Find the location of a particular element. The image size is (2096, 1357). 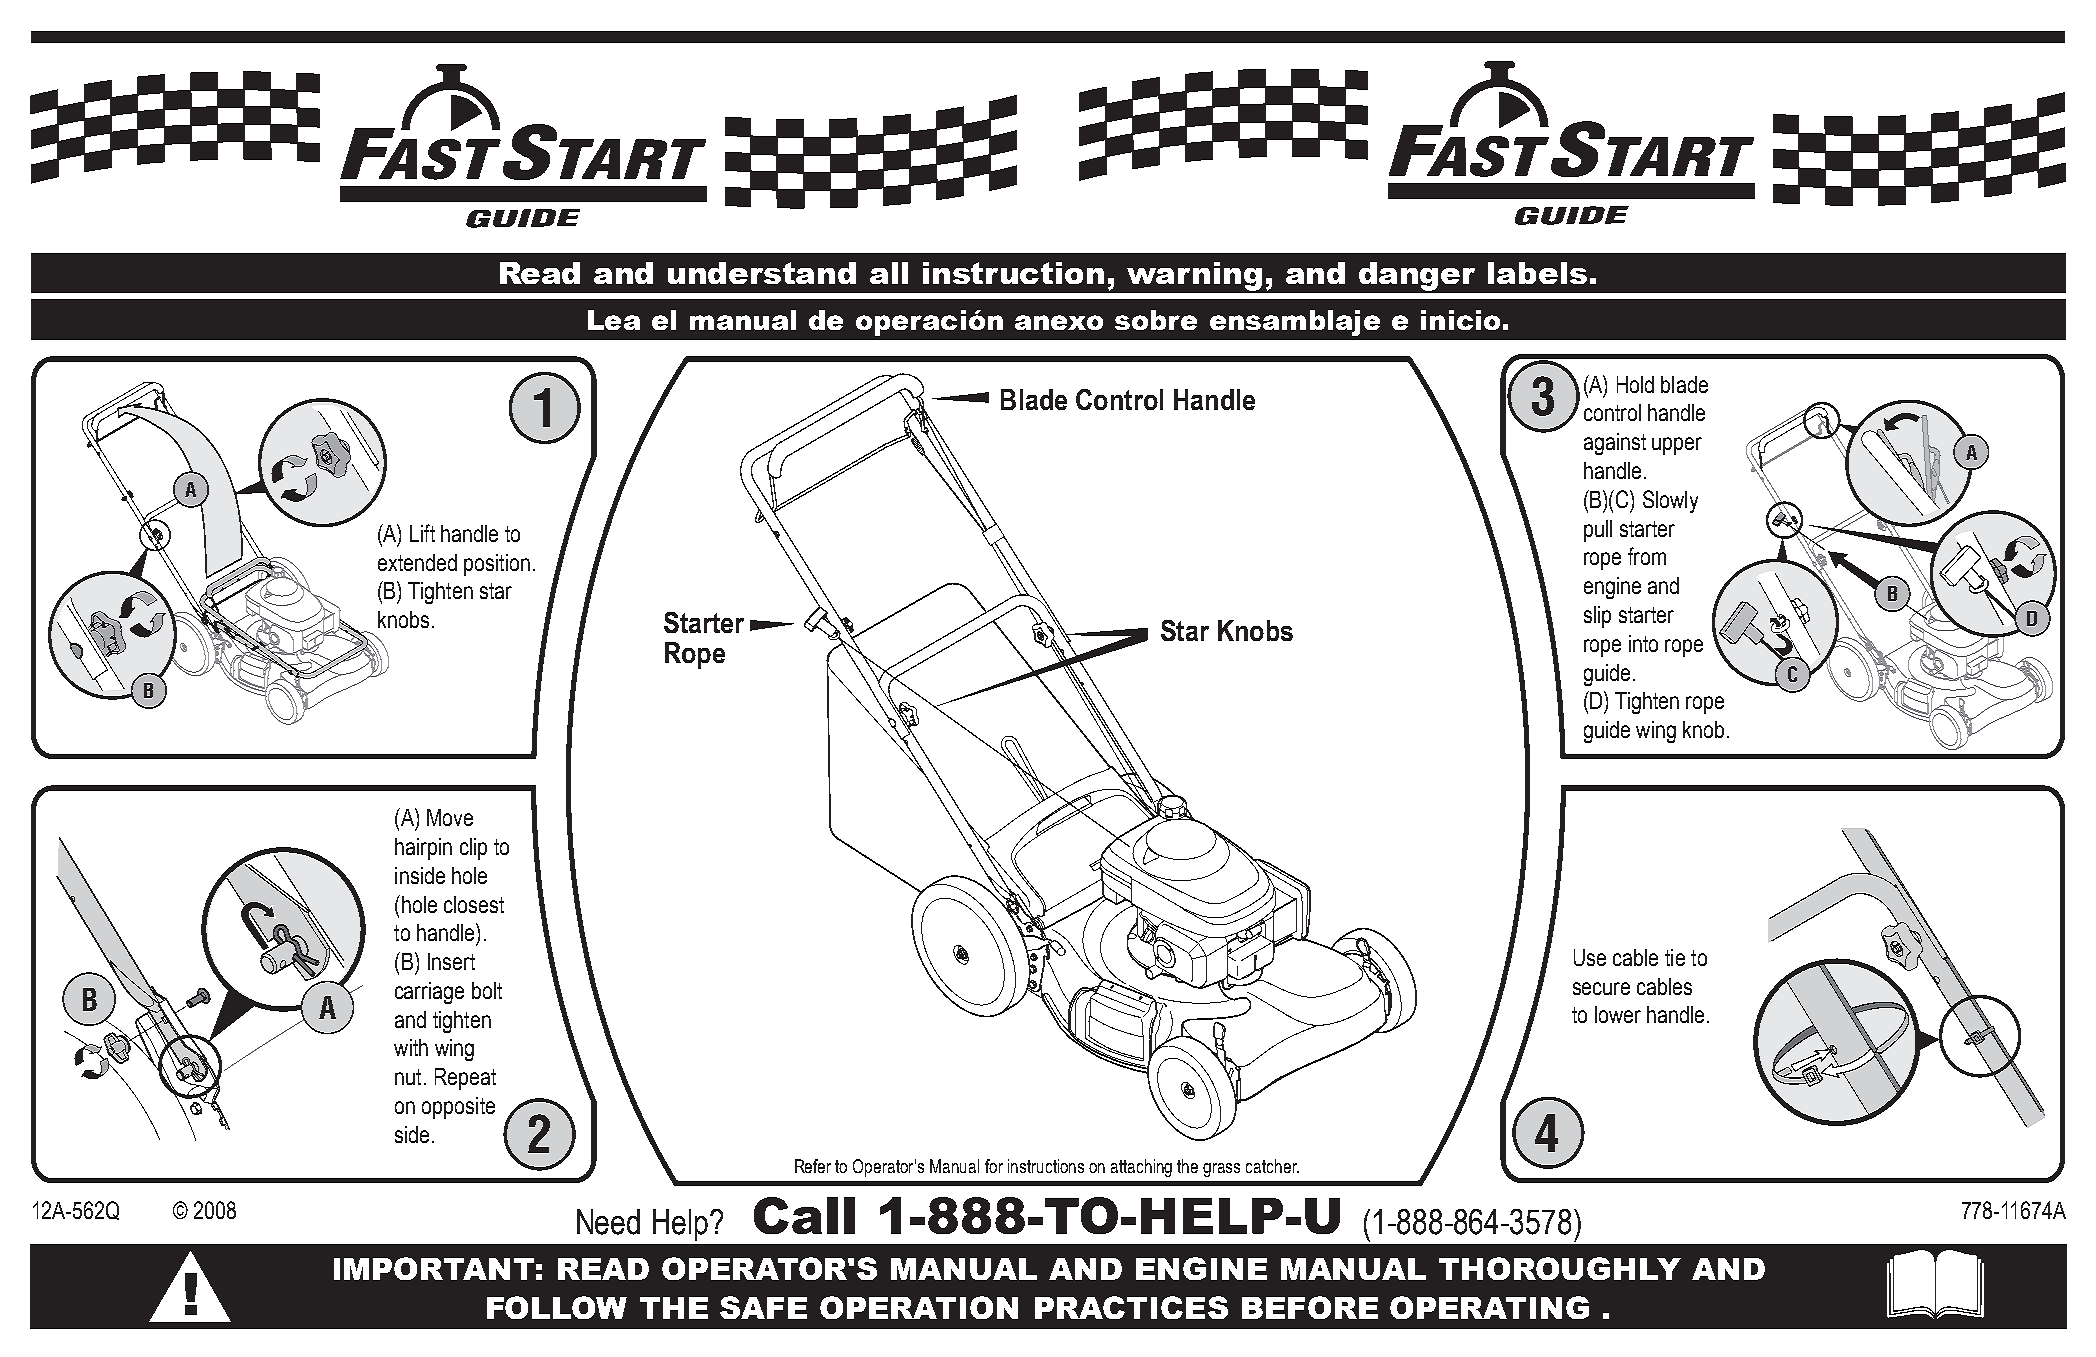

position is located at coordinates (497, 565).
